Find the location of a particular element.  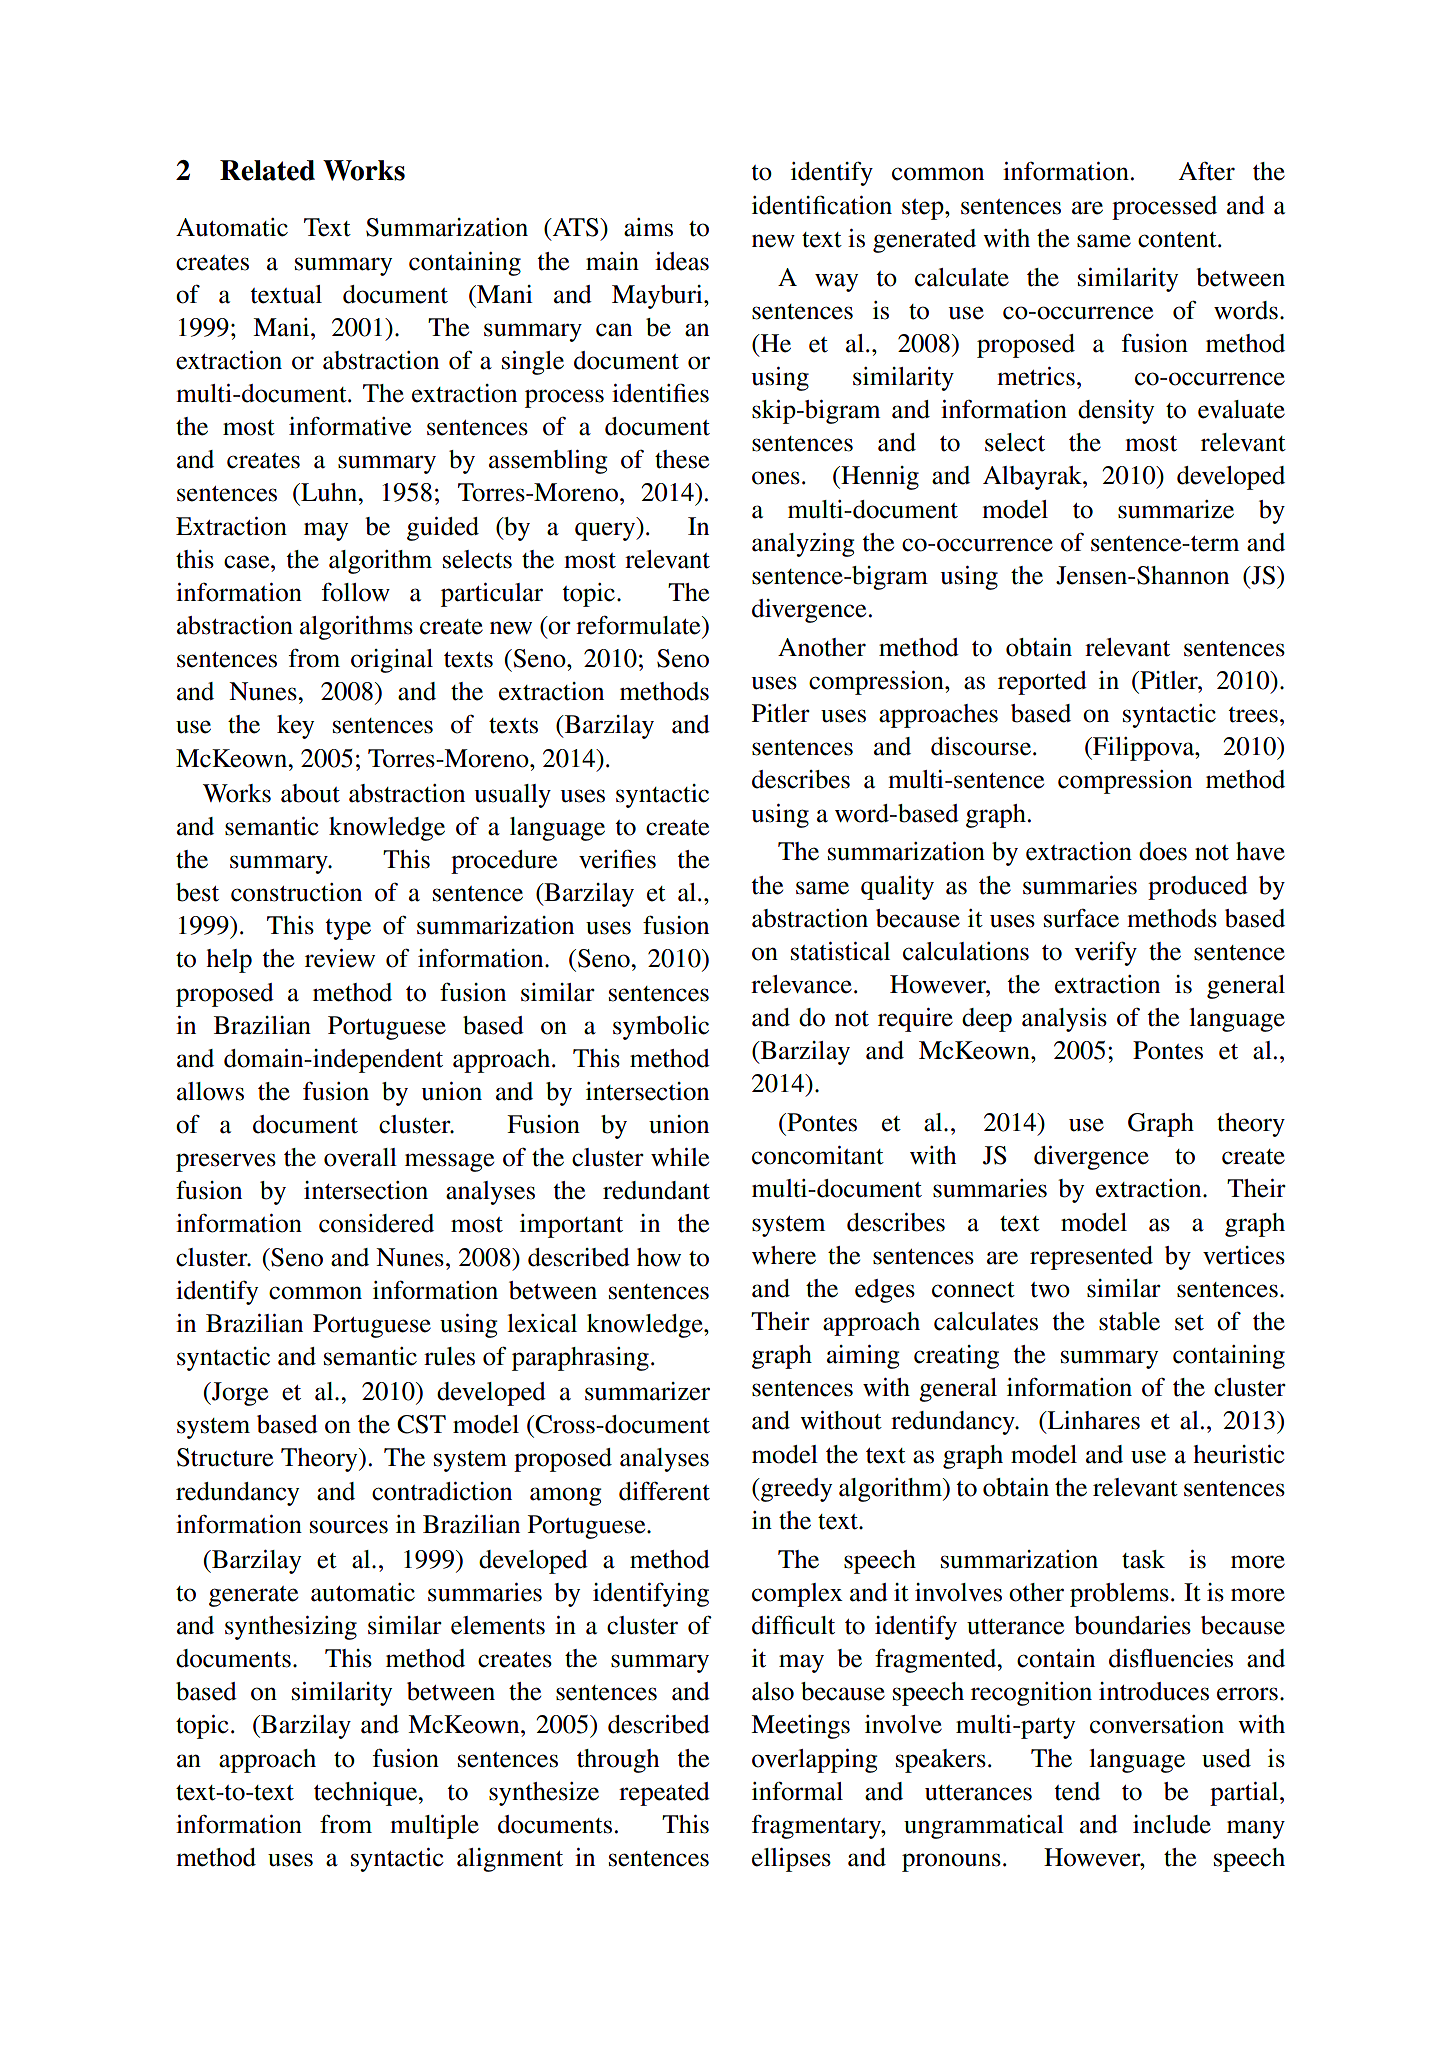

ideas is located at coordinates (682, 261).
